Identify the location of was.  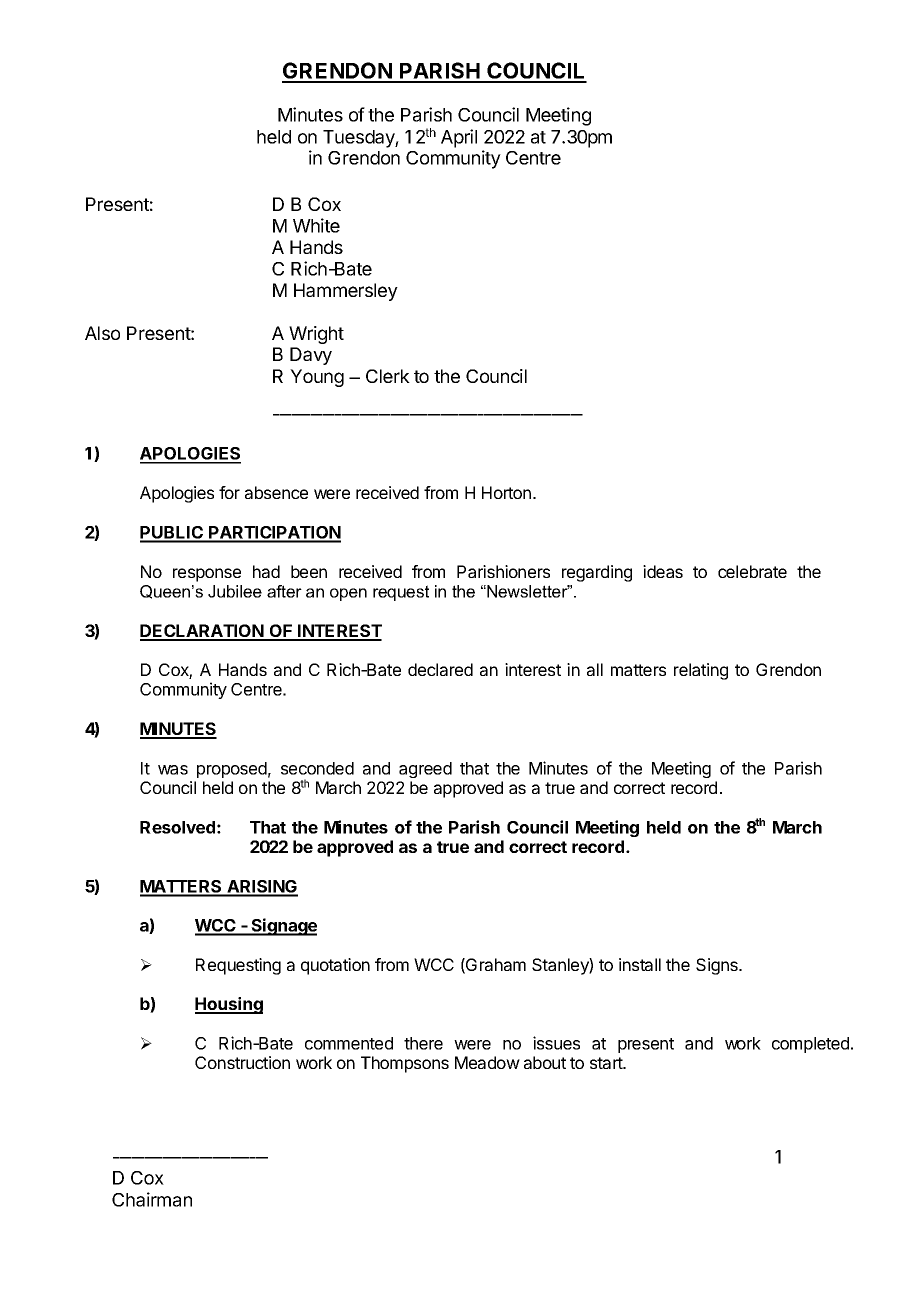
(173, 770).
